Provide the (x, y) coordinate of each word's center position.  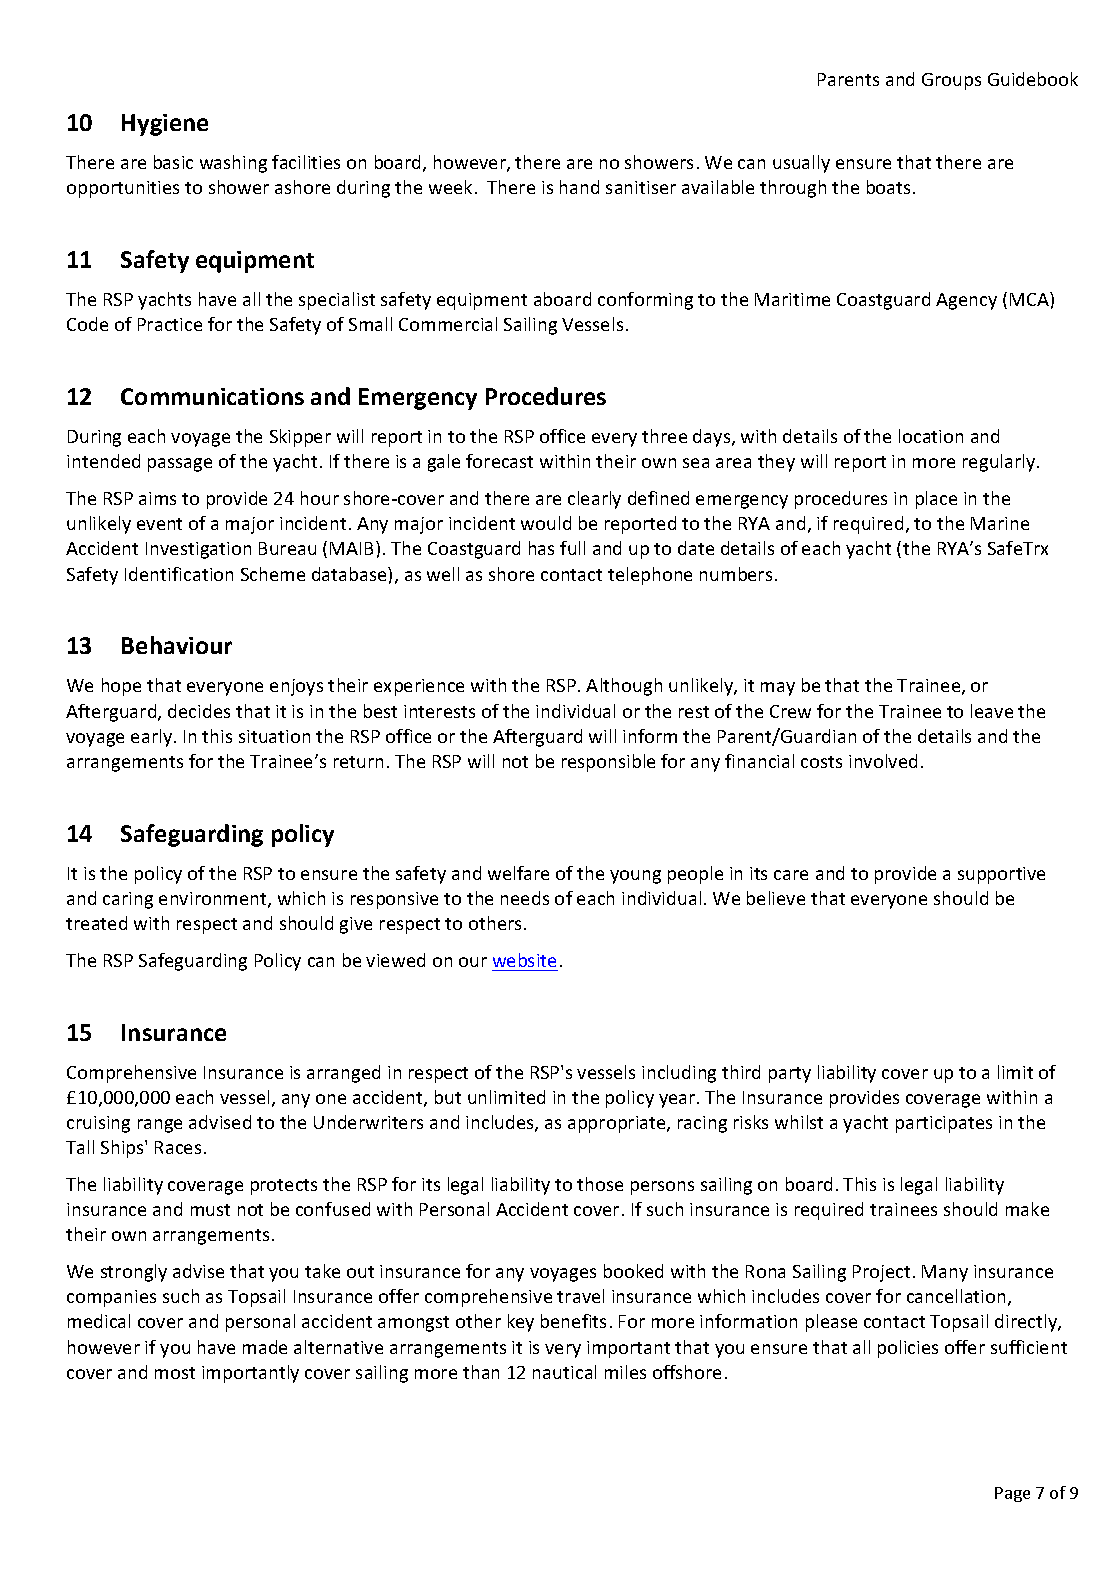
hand (579, 187)
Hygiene (165, 125)
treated (96, 923)
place (936, 500)
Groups (951, 81)
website (524, 960)
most (175, 1373)
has (541, 548)
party (790, 1075)
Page (1012, 1494)
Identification (179, 574)
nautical (564, 1372)
